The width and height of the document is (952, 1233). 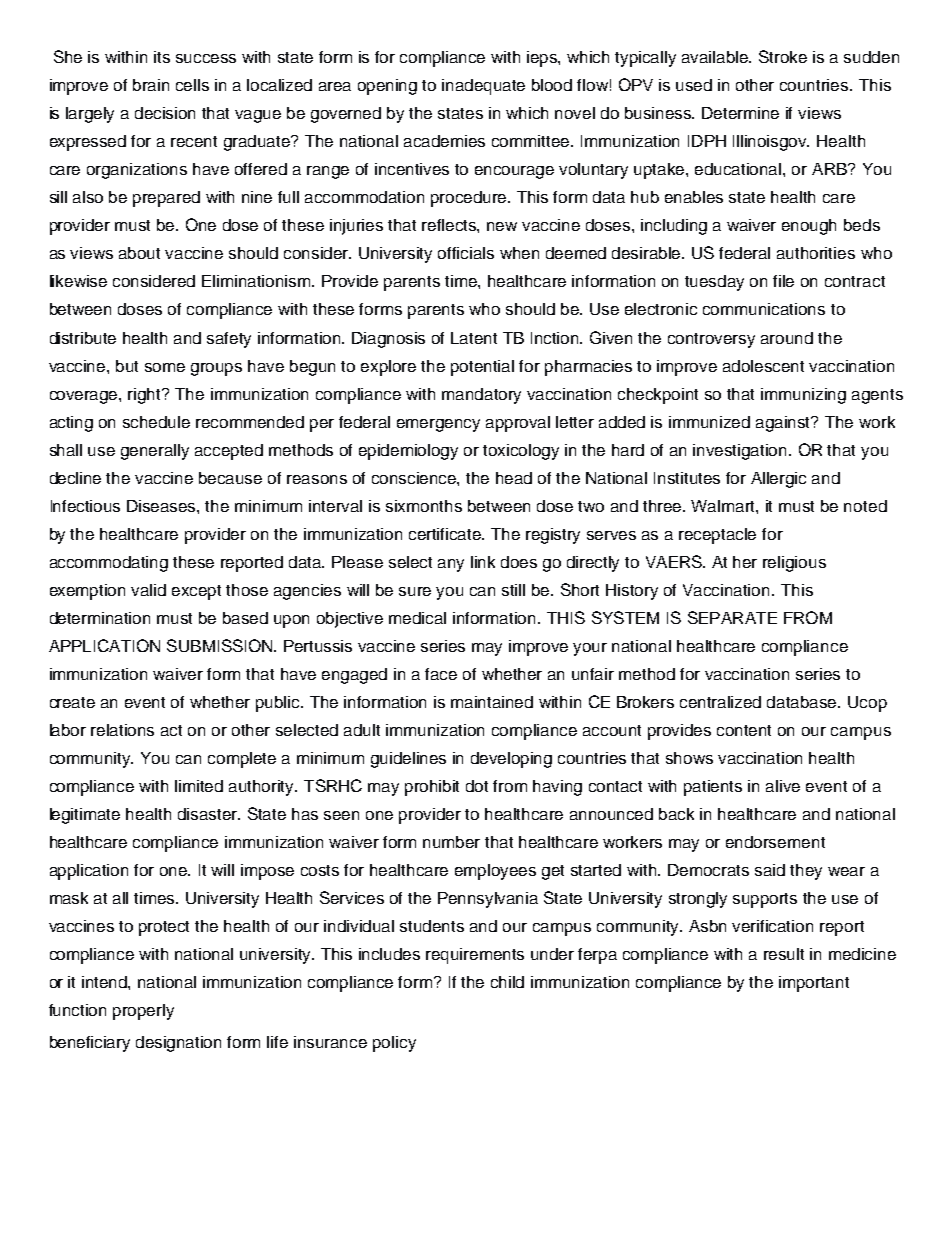 I want to click on religious, so click(x=794, y=564).
